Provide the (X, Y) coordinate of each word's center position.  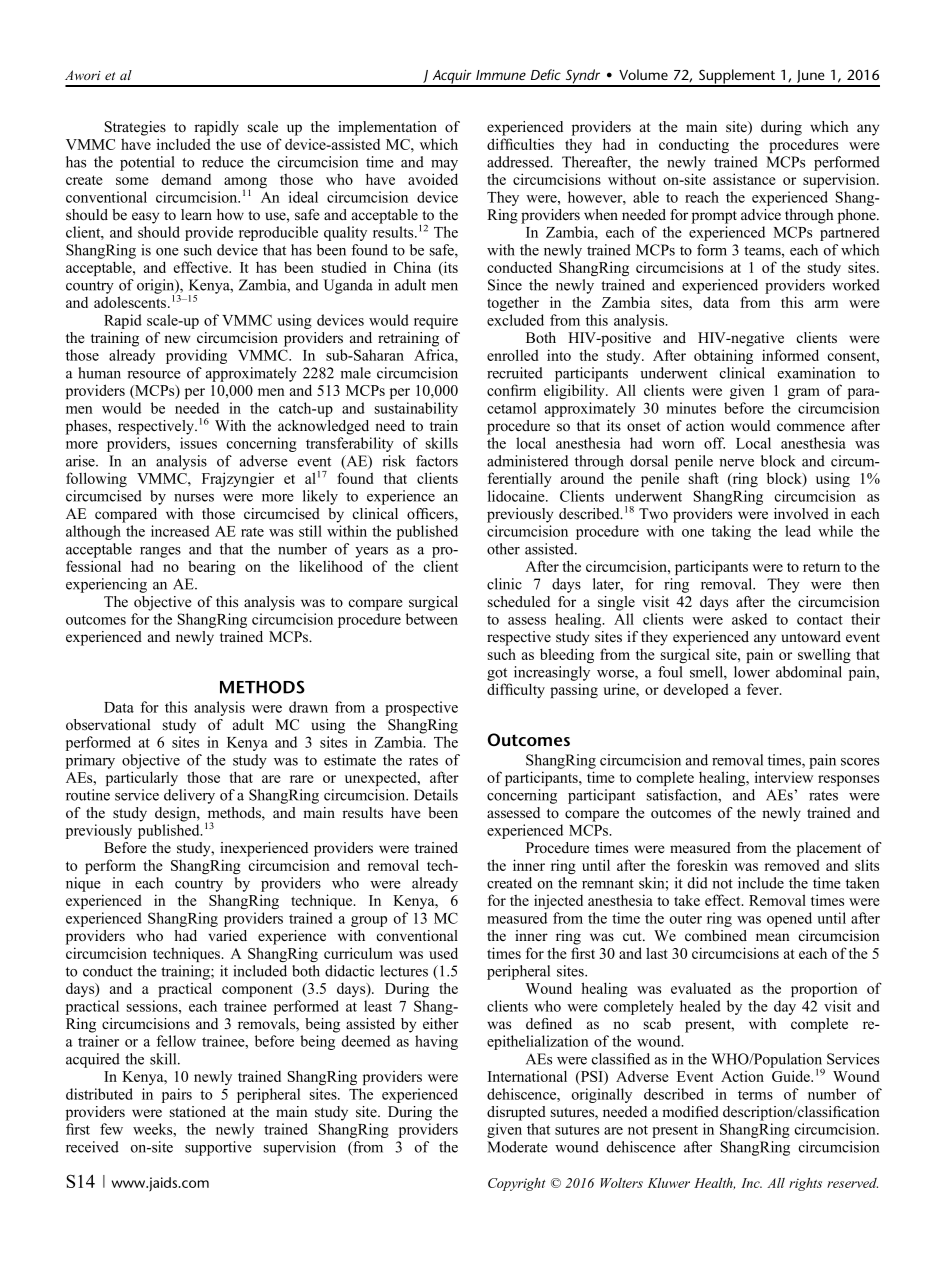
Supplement (737, 77)
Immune (501, 75)
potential (147, 163)
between (432, 619)
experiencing (106, 585)
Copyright (517, 1184)
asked (749, 619)
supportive (218, 1148)
